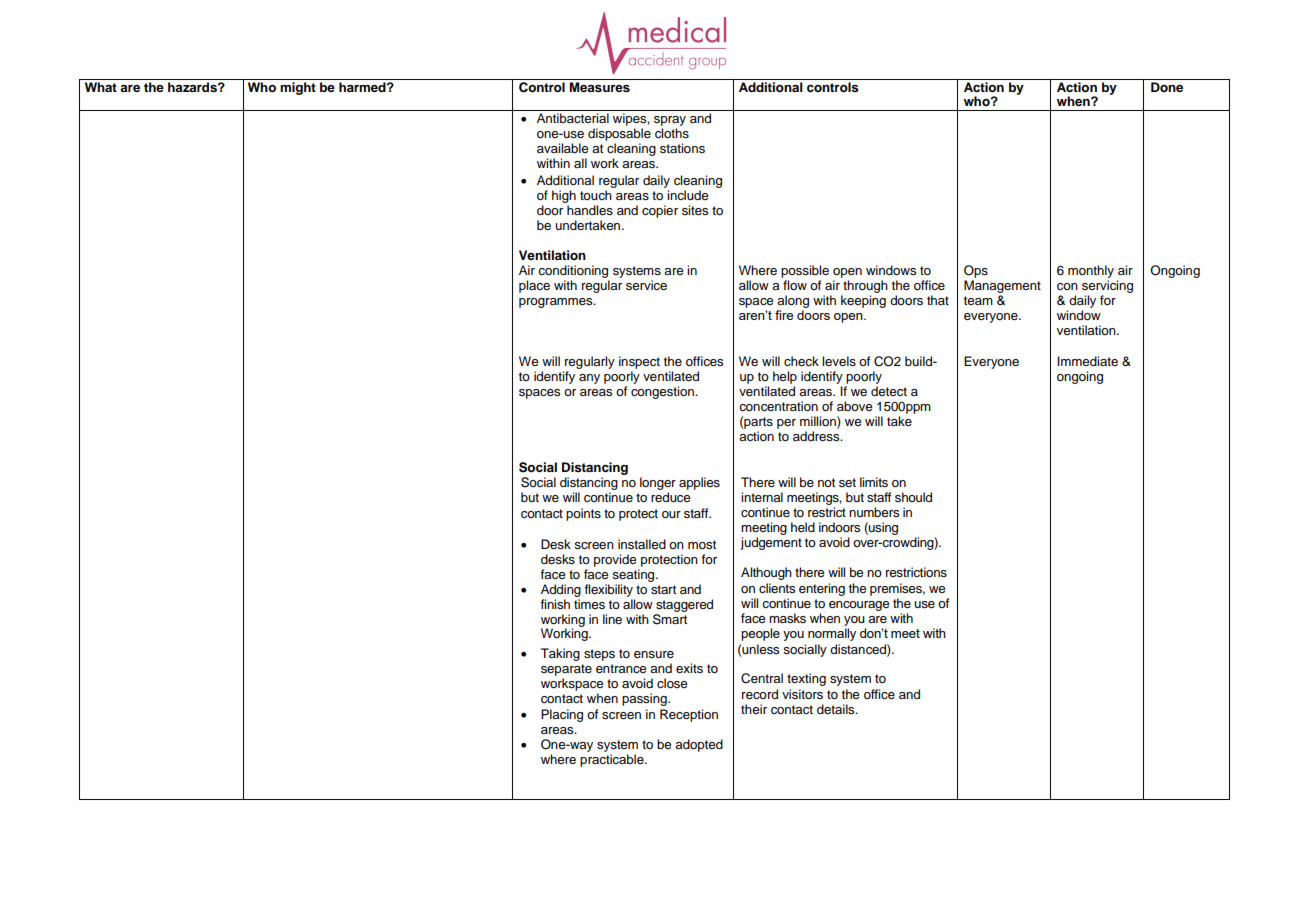 The image size is (1308, 924). I want to click on detect, so click(889, 391).
